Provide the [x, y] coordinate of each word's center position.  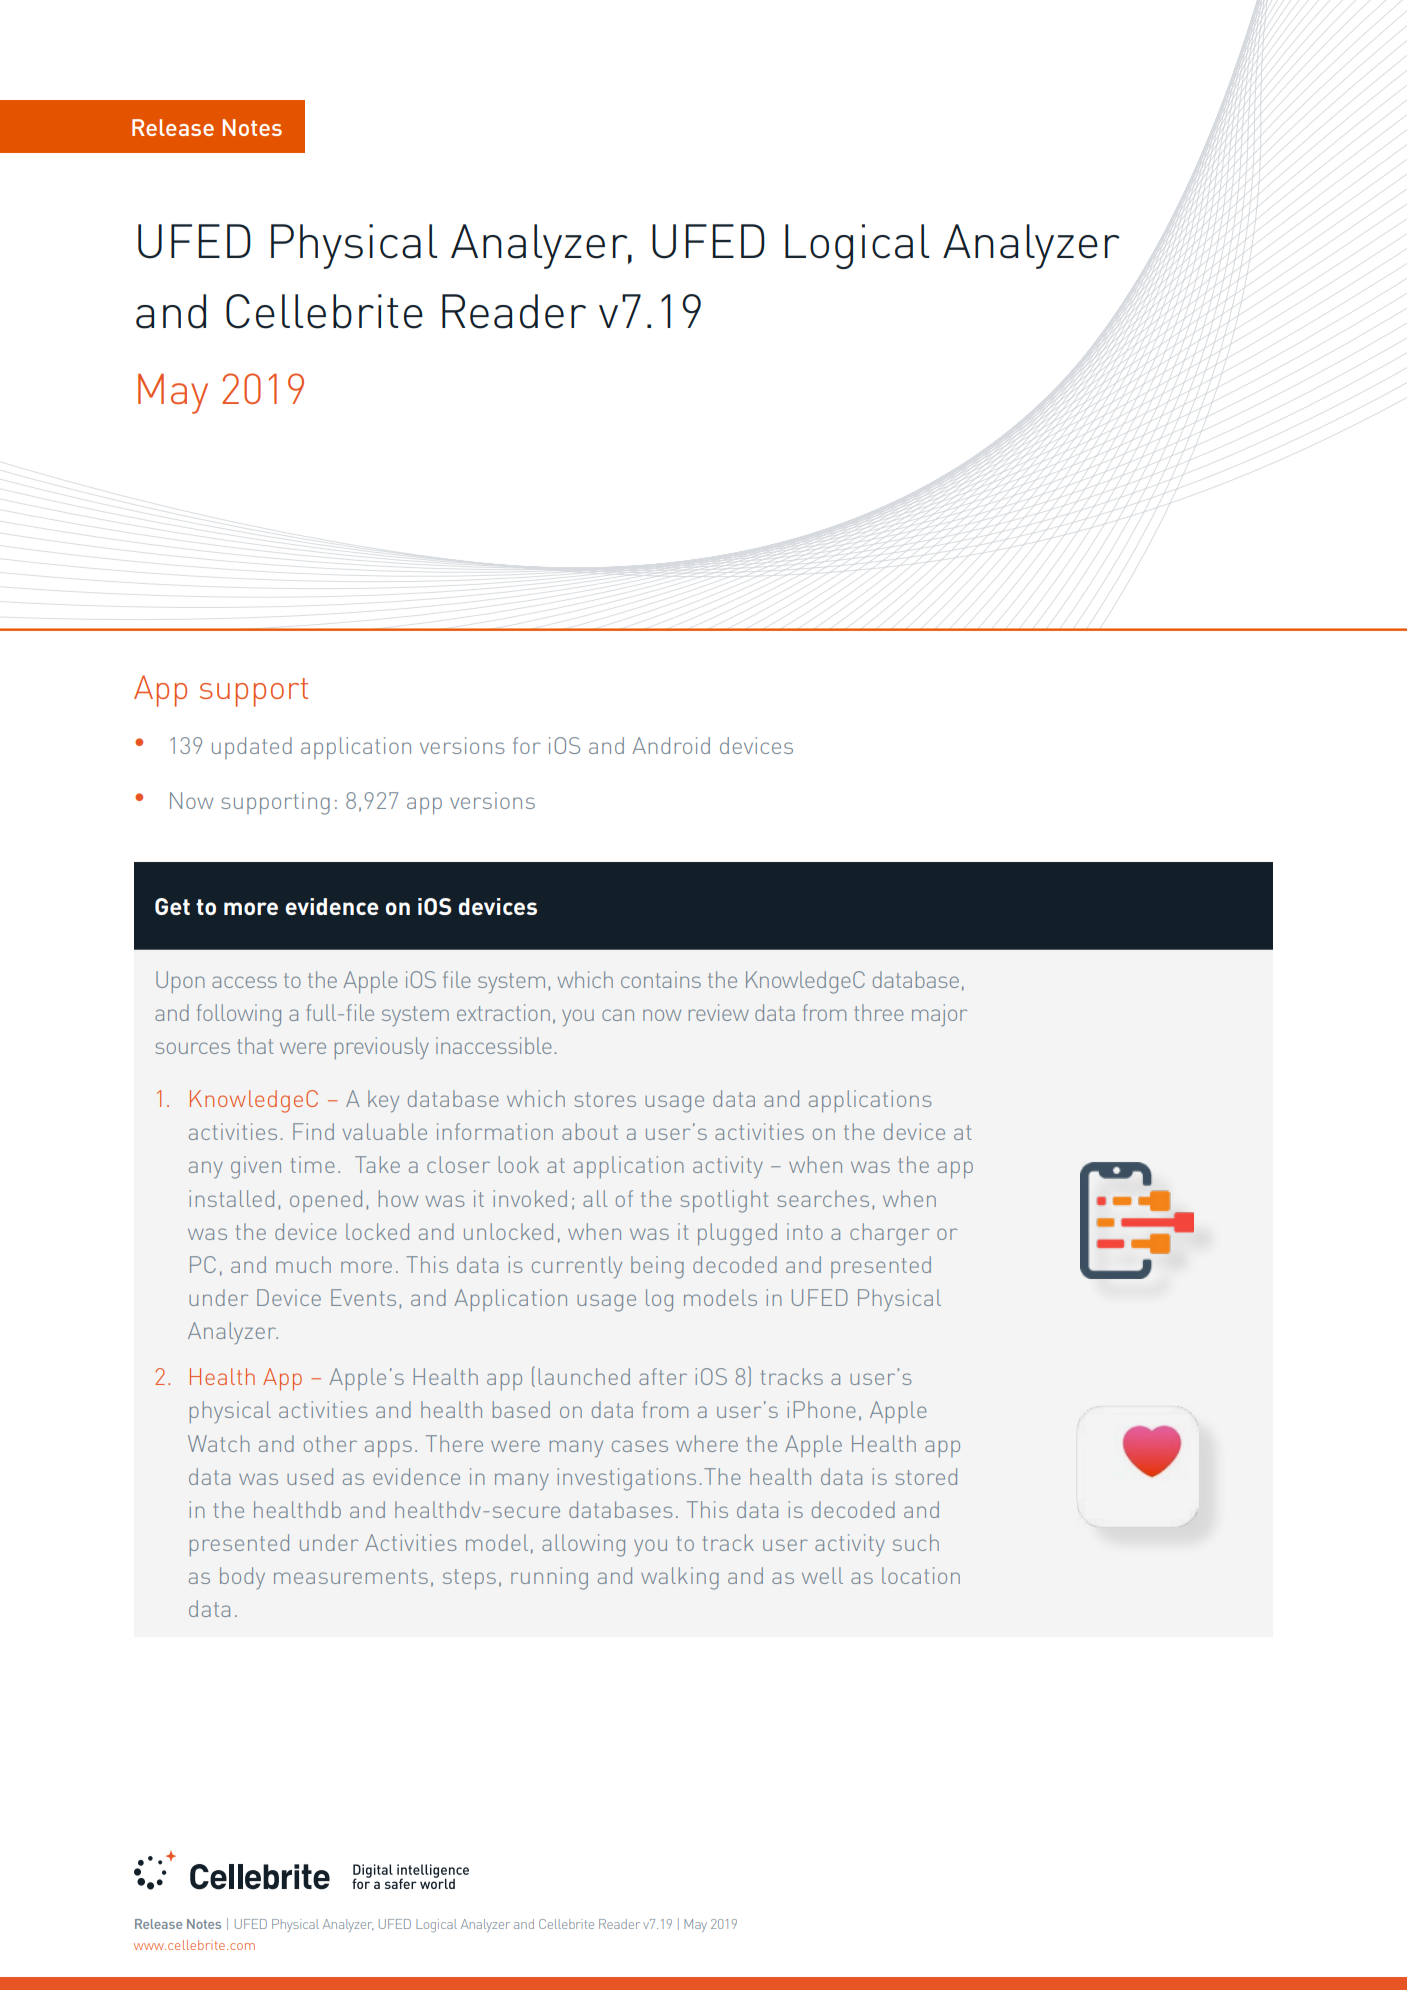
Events [363, 1297]
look [519, 1164]
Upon [180, 982]
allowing [583, 1545]
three [879, 1012]
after [663, 1376]
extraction [503, 1012]
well [822, 1575]
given [256, 1167]
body [242, 1578]
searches [823, 1198]
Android [671, 745]
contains [661, 979]
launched [584, 1376]
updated [252, 748]
